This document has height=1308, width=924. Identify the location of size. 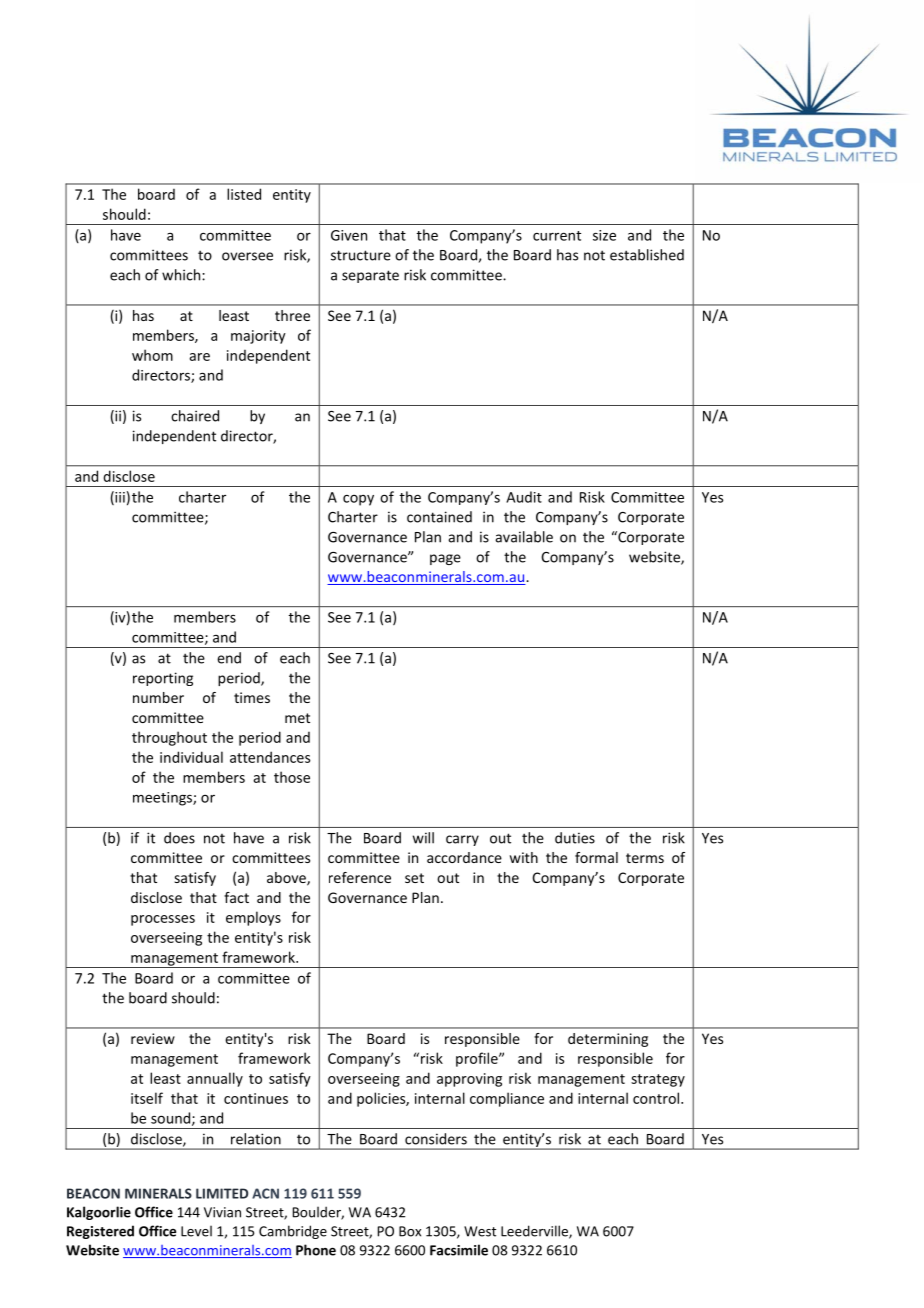
(604, 235).
